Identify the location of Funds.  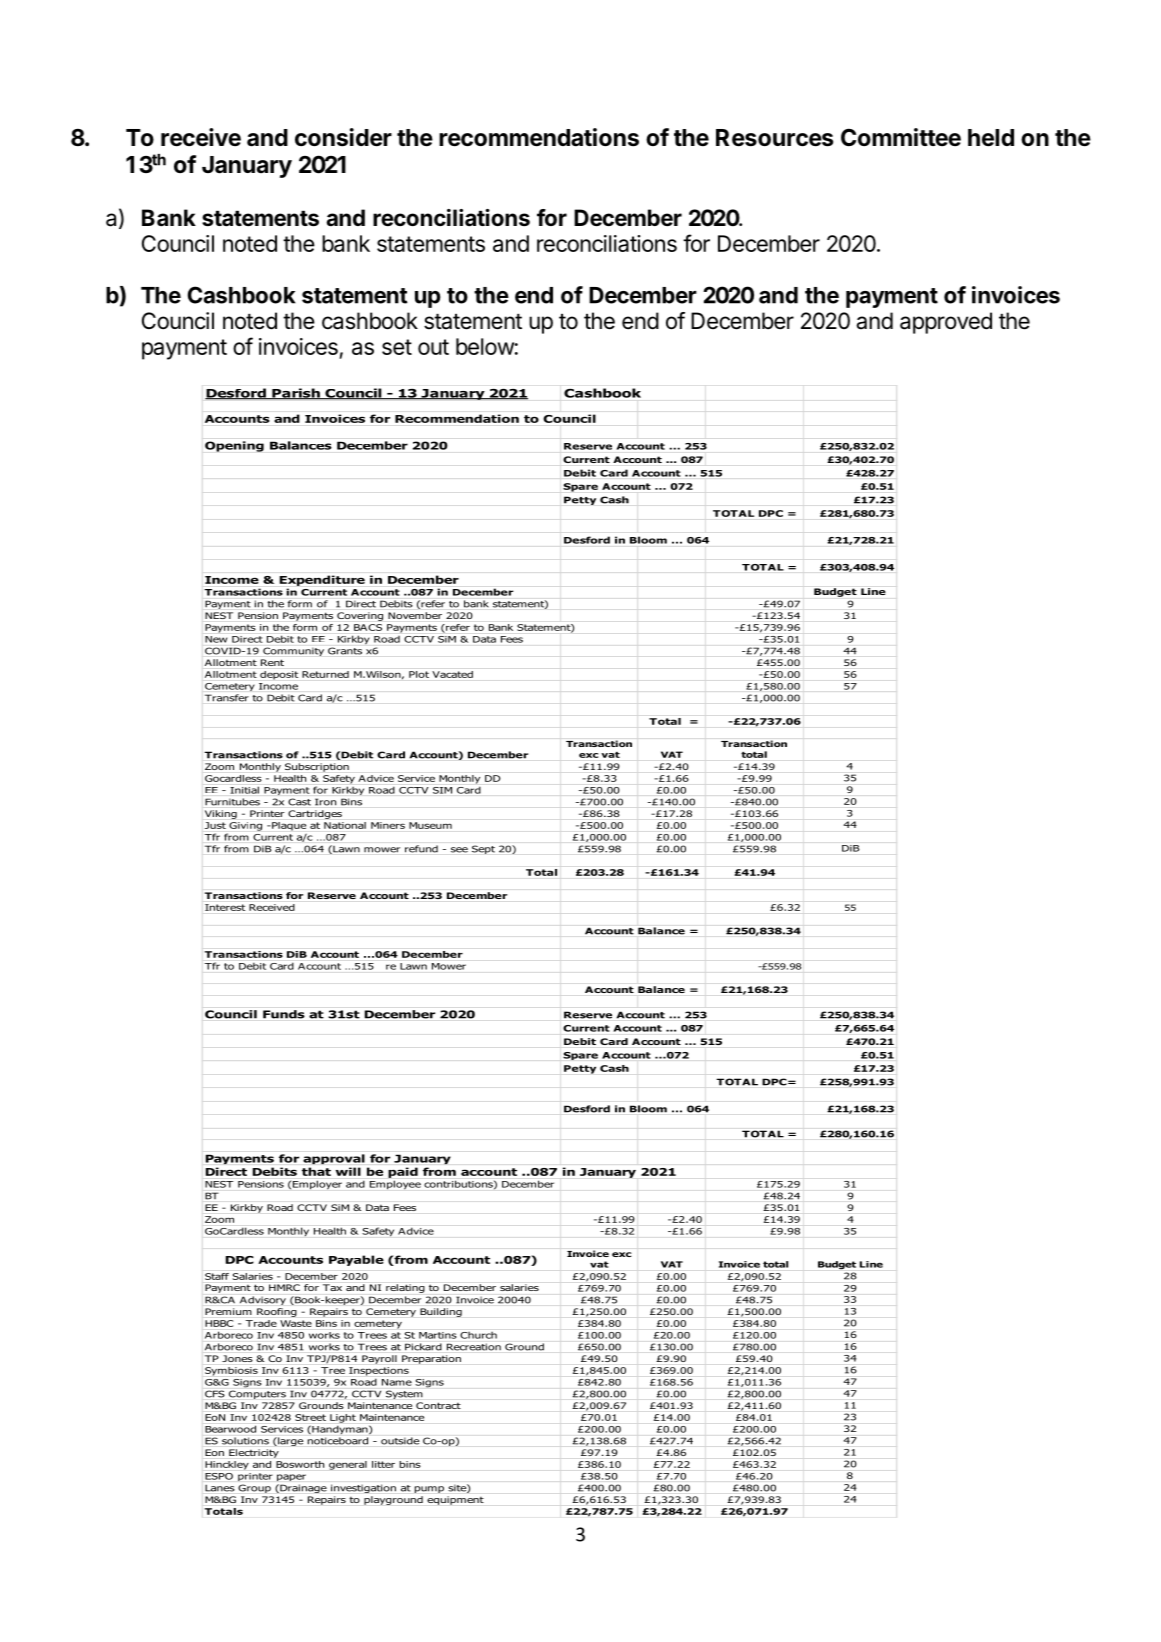
(284, 1014).
